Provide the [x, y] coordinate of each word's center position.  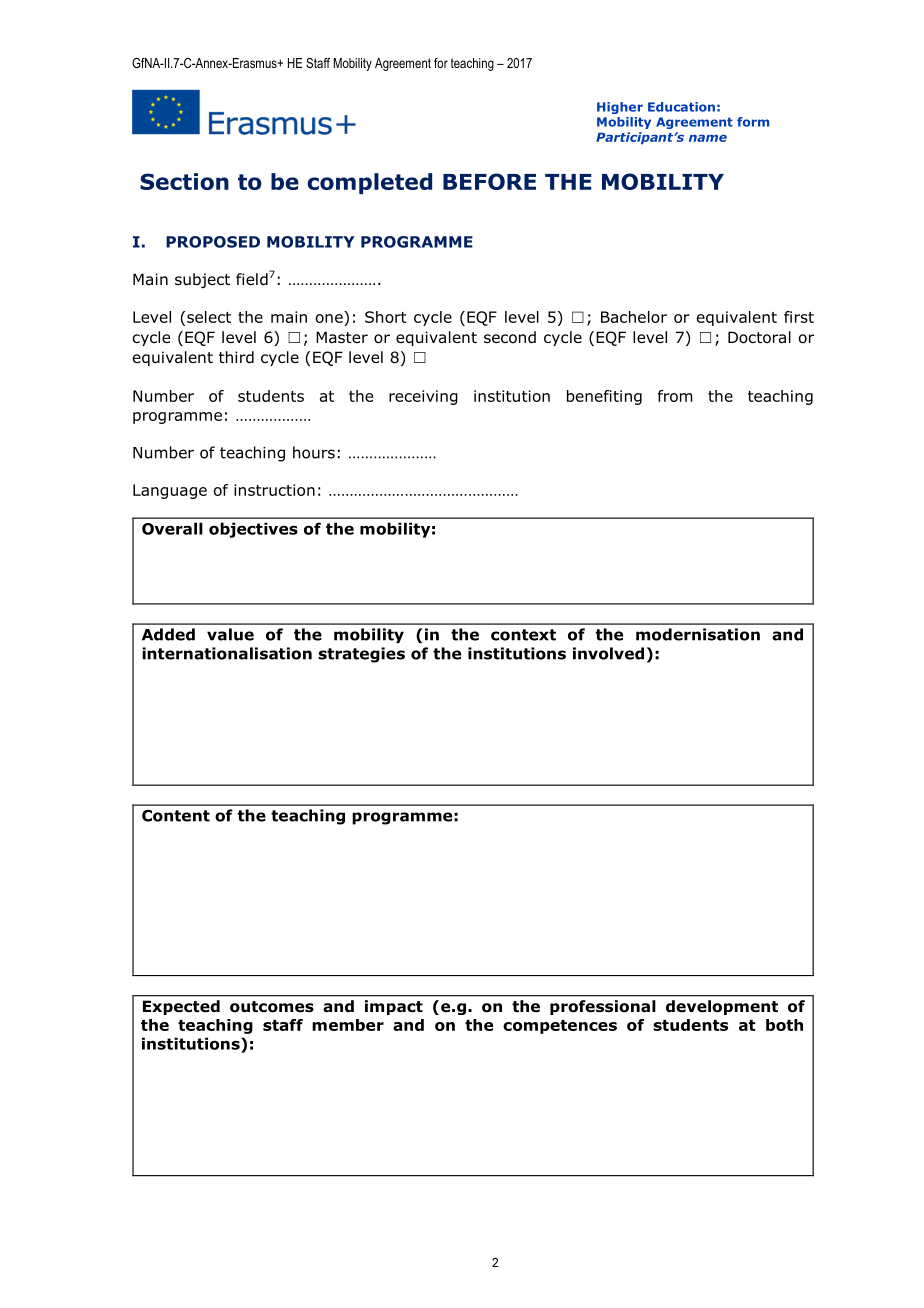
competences [560, 1027]
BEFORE [489, 181]
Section [184, 181]
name [708, 138]
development [722, 1007]
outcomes [272, 1007]
